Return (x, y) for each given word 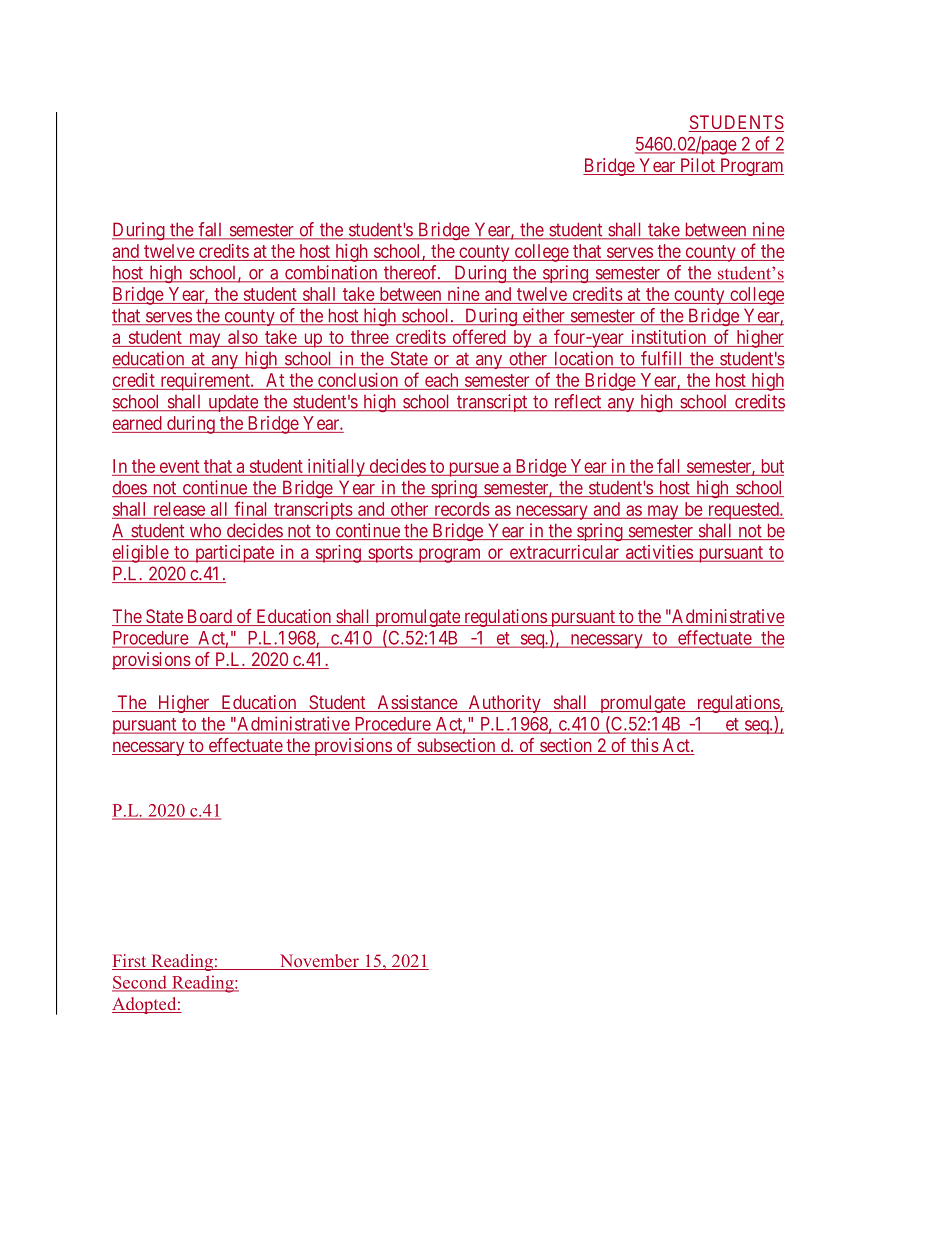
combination (331, 273)
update (233, 403)
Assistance (417, 703)
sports (390, 554)
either (543, 316)
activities (658, 553)
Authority (504, 704)
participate (234, 554)
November (319, 962)
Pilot (698, 166)
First (130, 962)
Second (140, 983)
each (441, 380)
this (644, 746)
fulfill (662, 359)
